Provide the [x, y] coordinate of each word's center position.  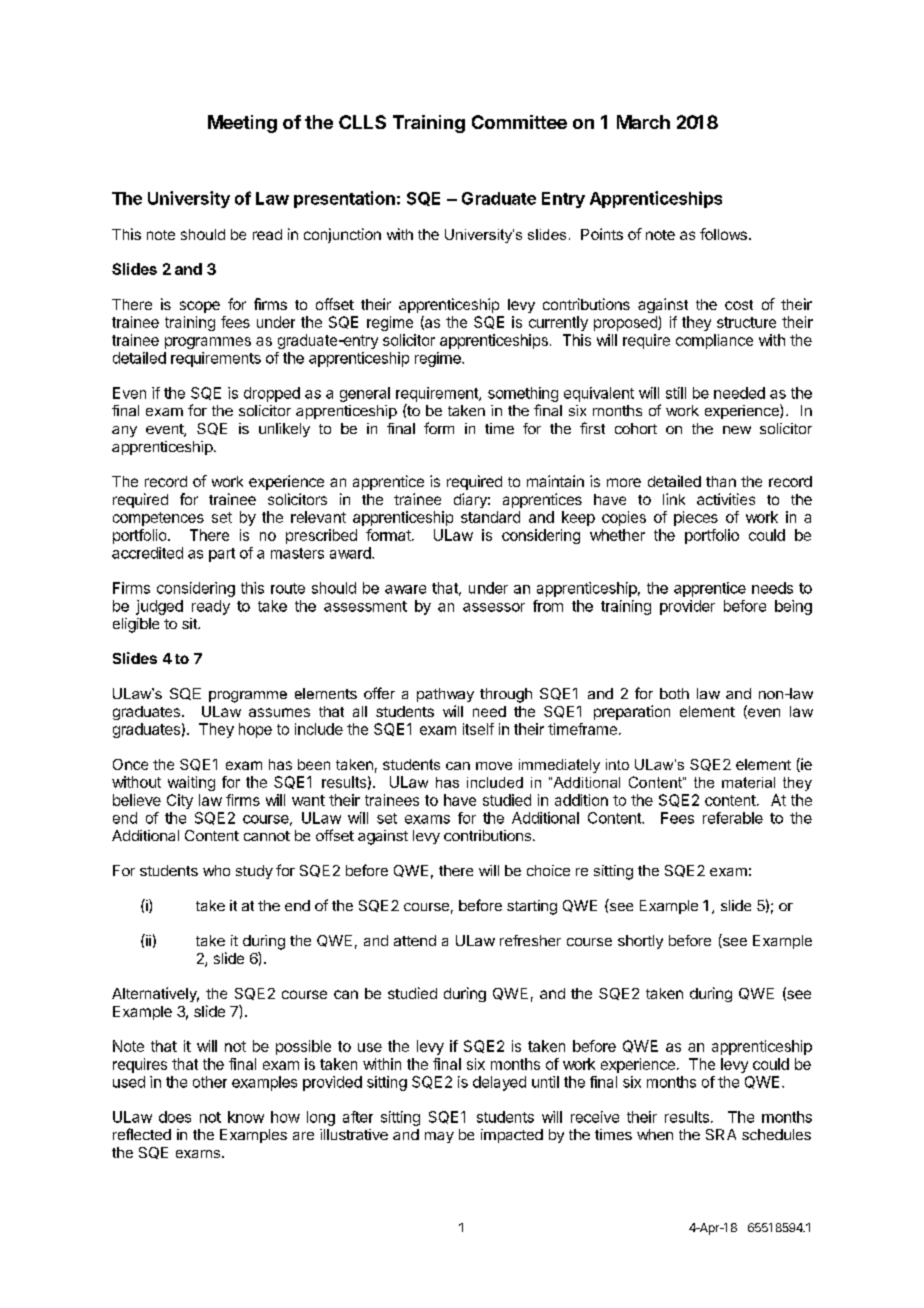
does [175, 1117]
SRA [721, 1134]
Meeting [242, 124]
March [643, 122]
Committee [519, 122]
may [439, 1137]
